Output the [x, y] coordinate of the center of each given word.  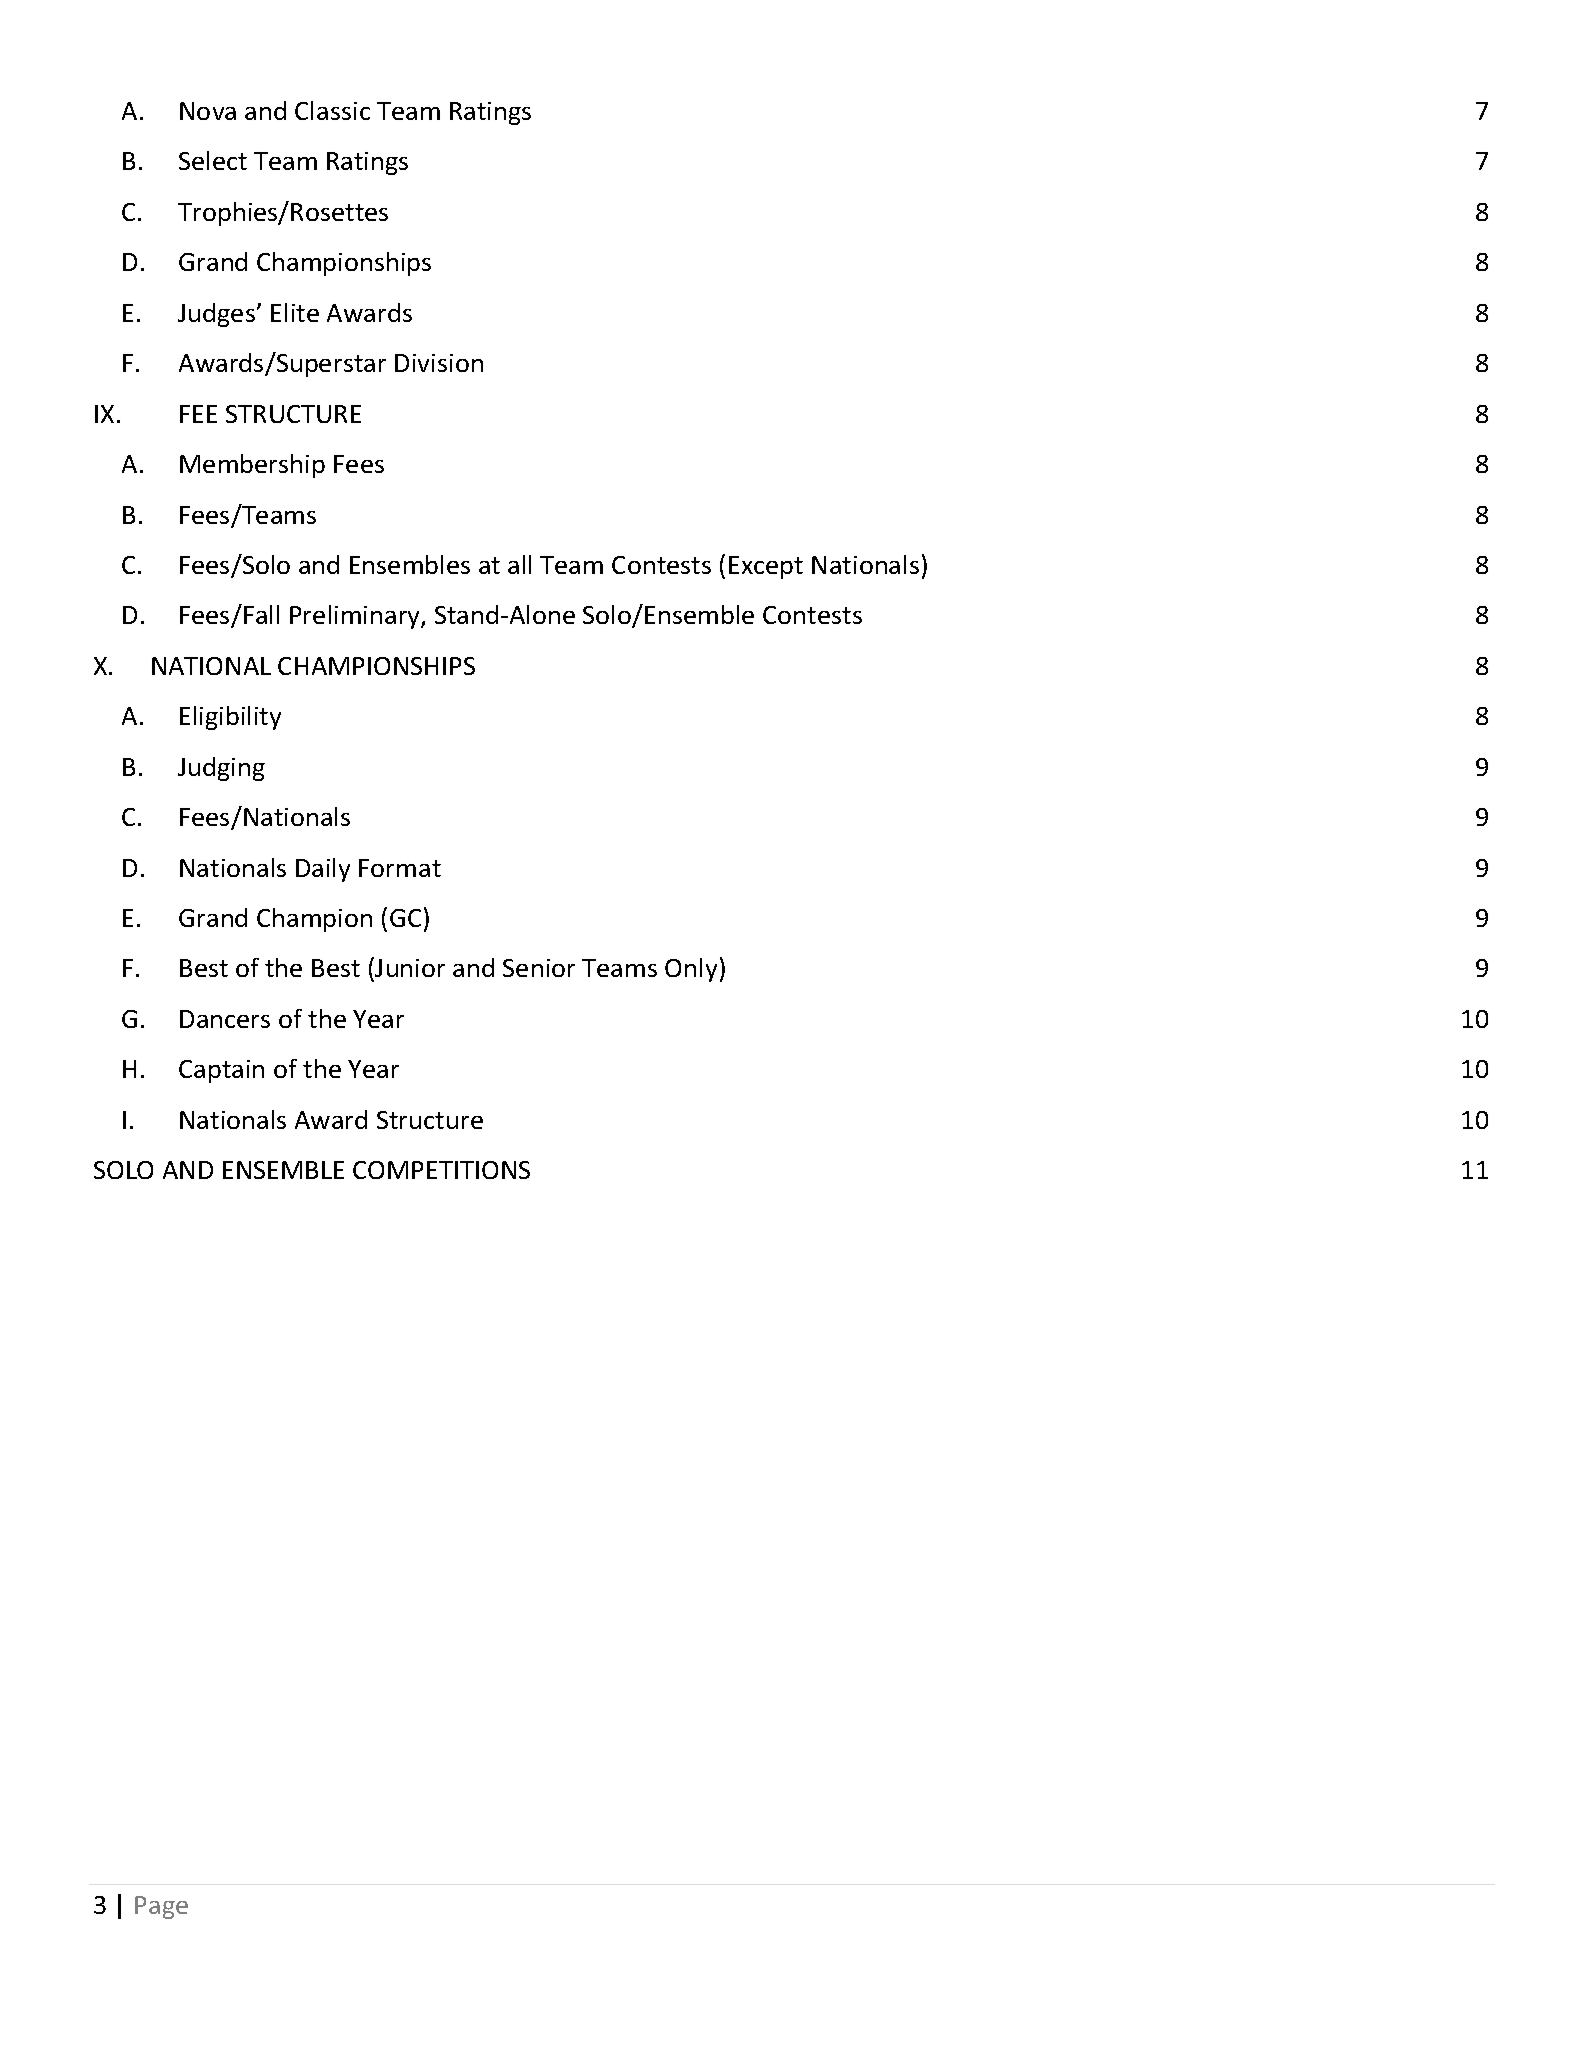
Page [161, 1907]
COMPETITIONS [441, 1170]
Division [439, 363]
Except [766, 567]
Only [691, 970]
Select [213, 160]
